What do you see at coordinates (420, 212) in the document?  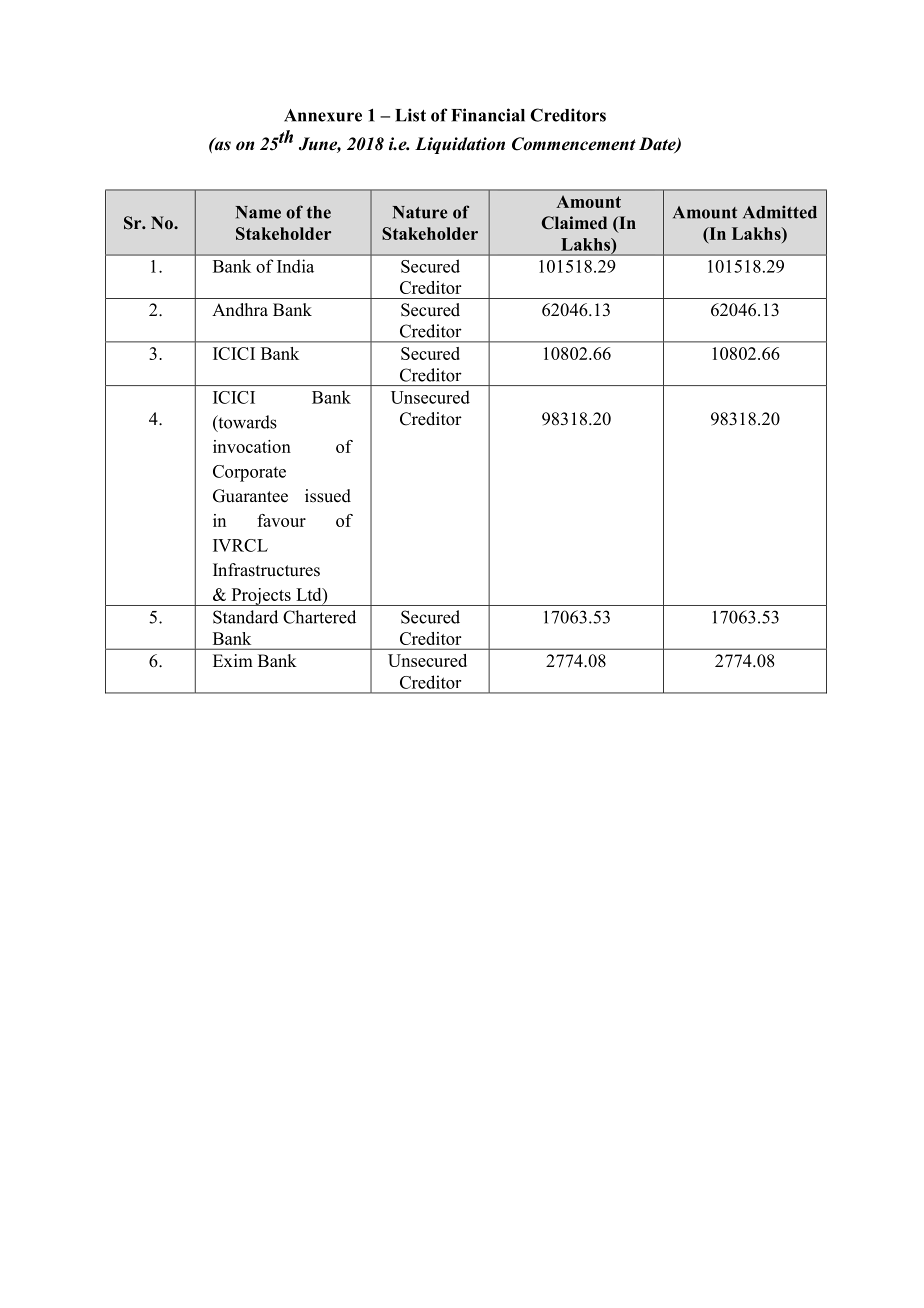 I see `Nature` at bounding box center [420, 212].
